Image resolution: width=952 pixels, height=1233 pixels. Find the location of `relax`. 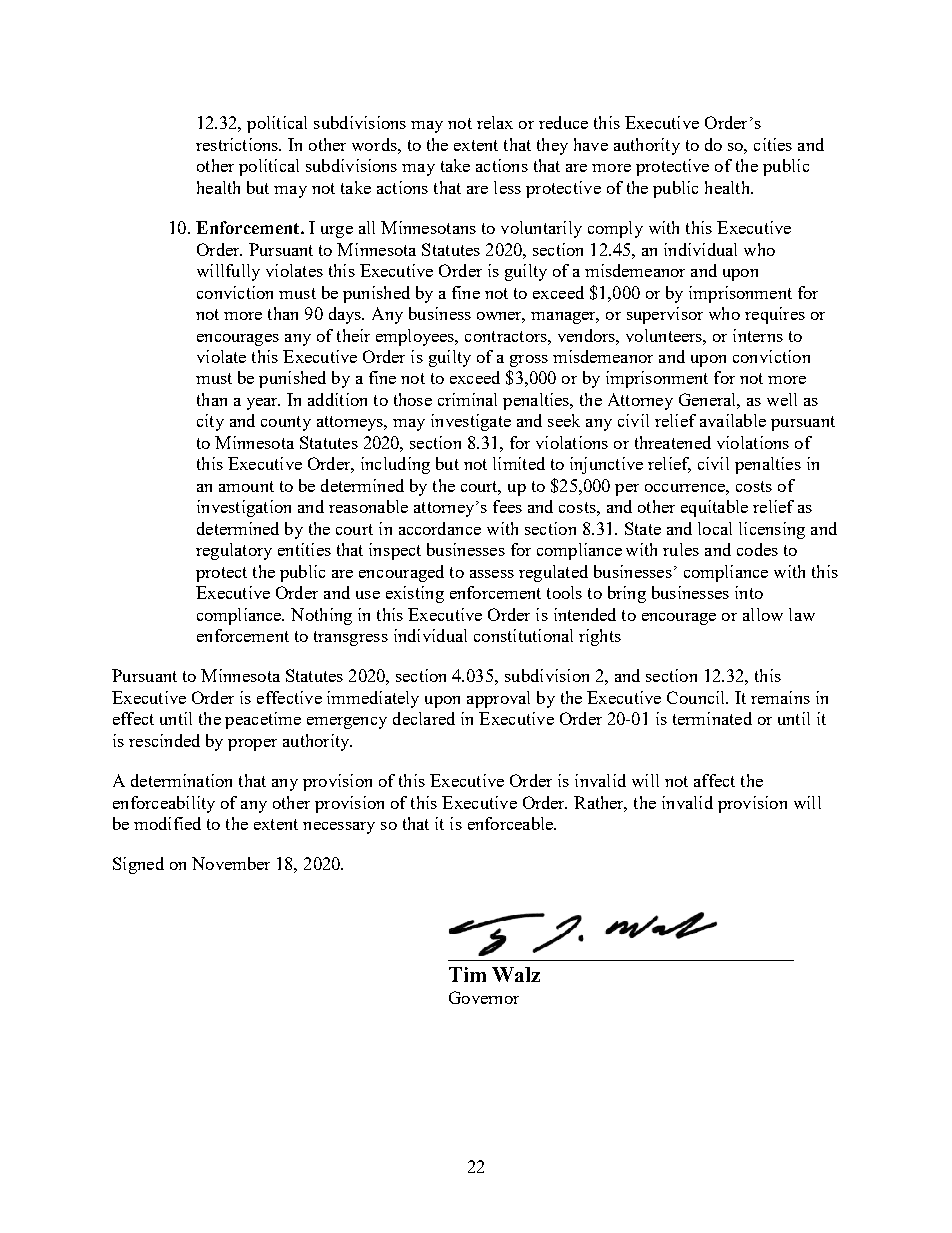

relax is located at coordinates (495, 122).
